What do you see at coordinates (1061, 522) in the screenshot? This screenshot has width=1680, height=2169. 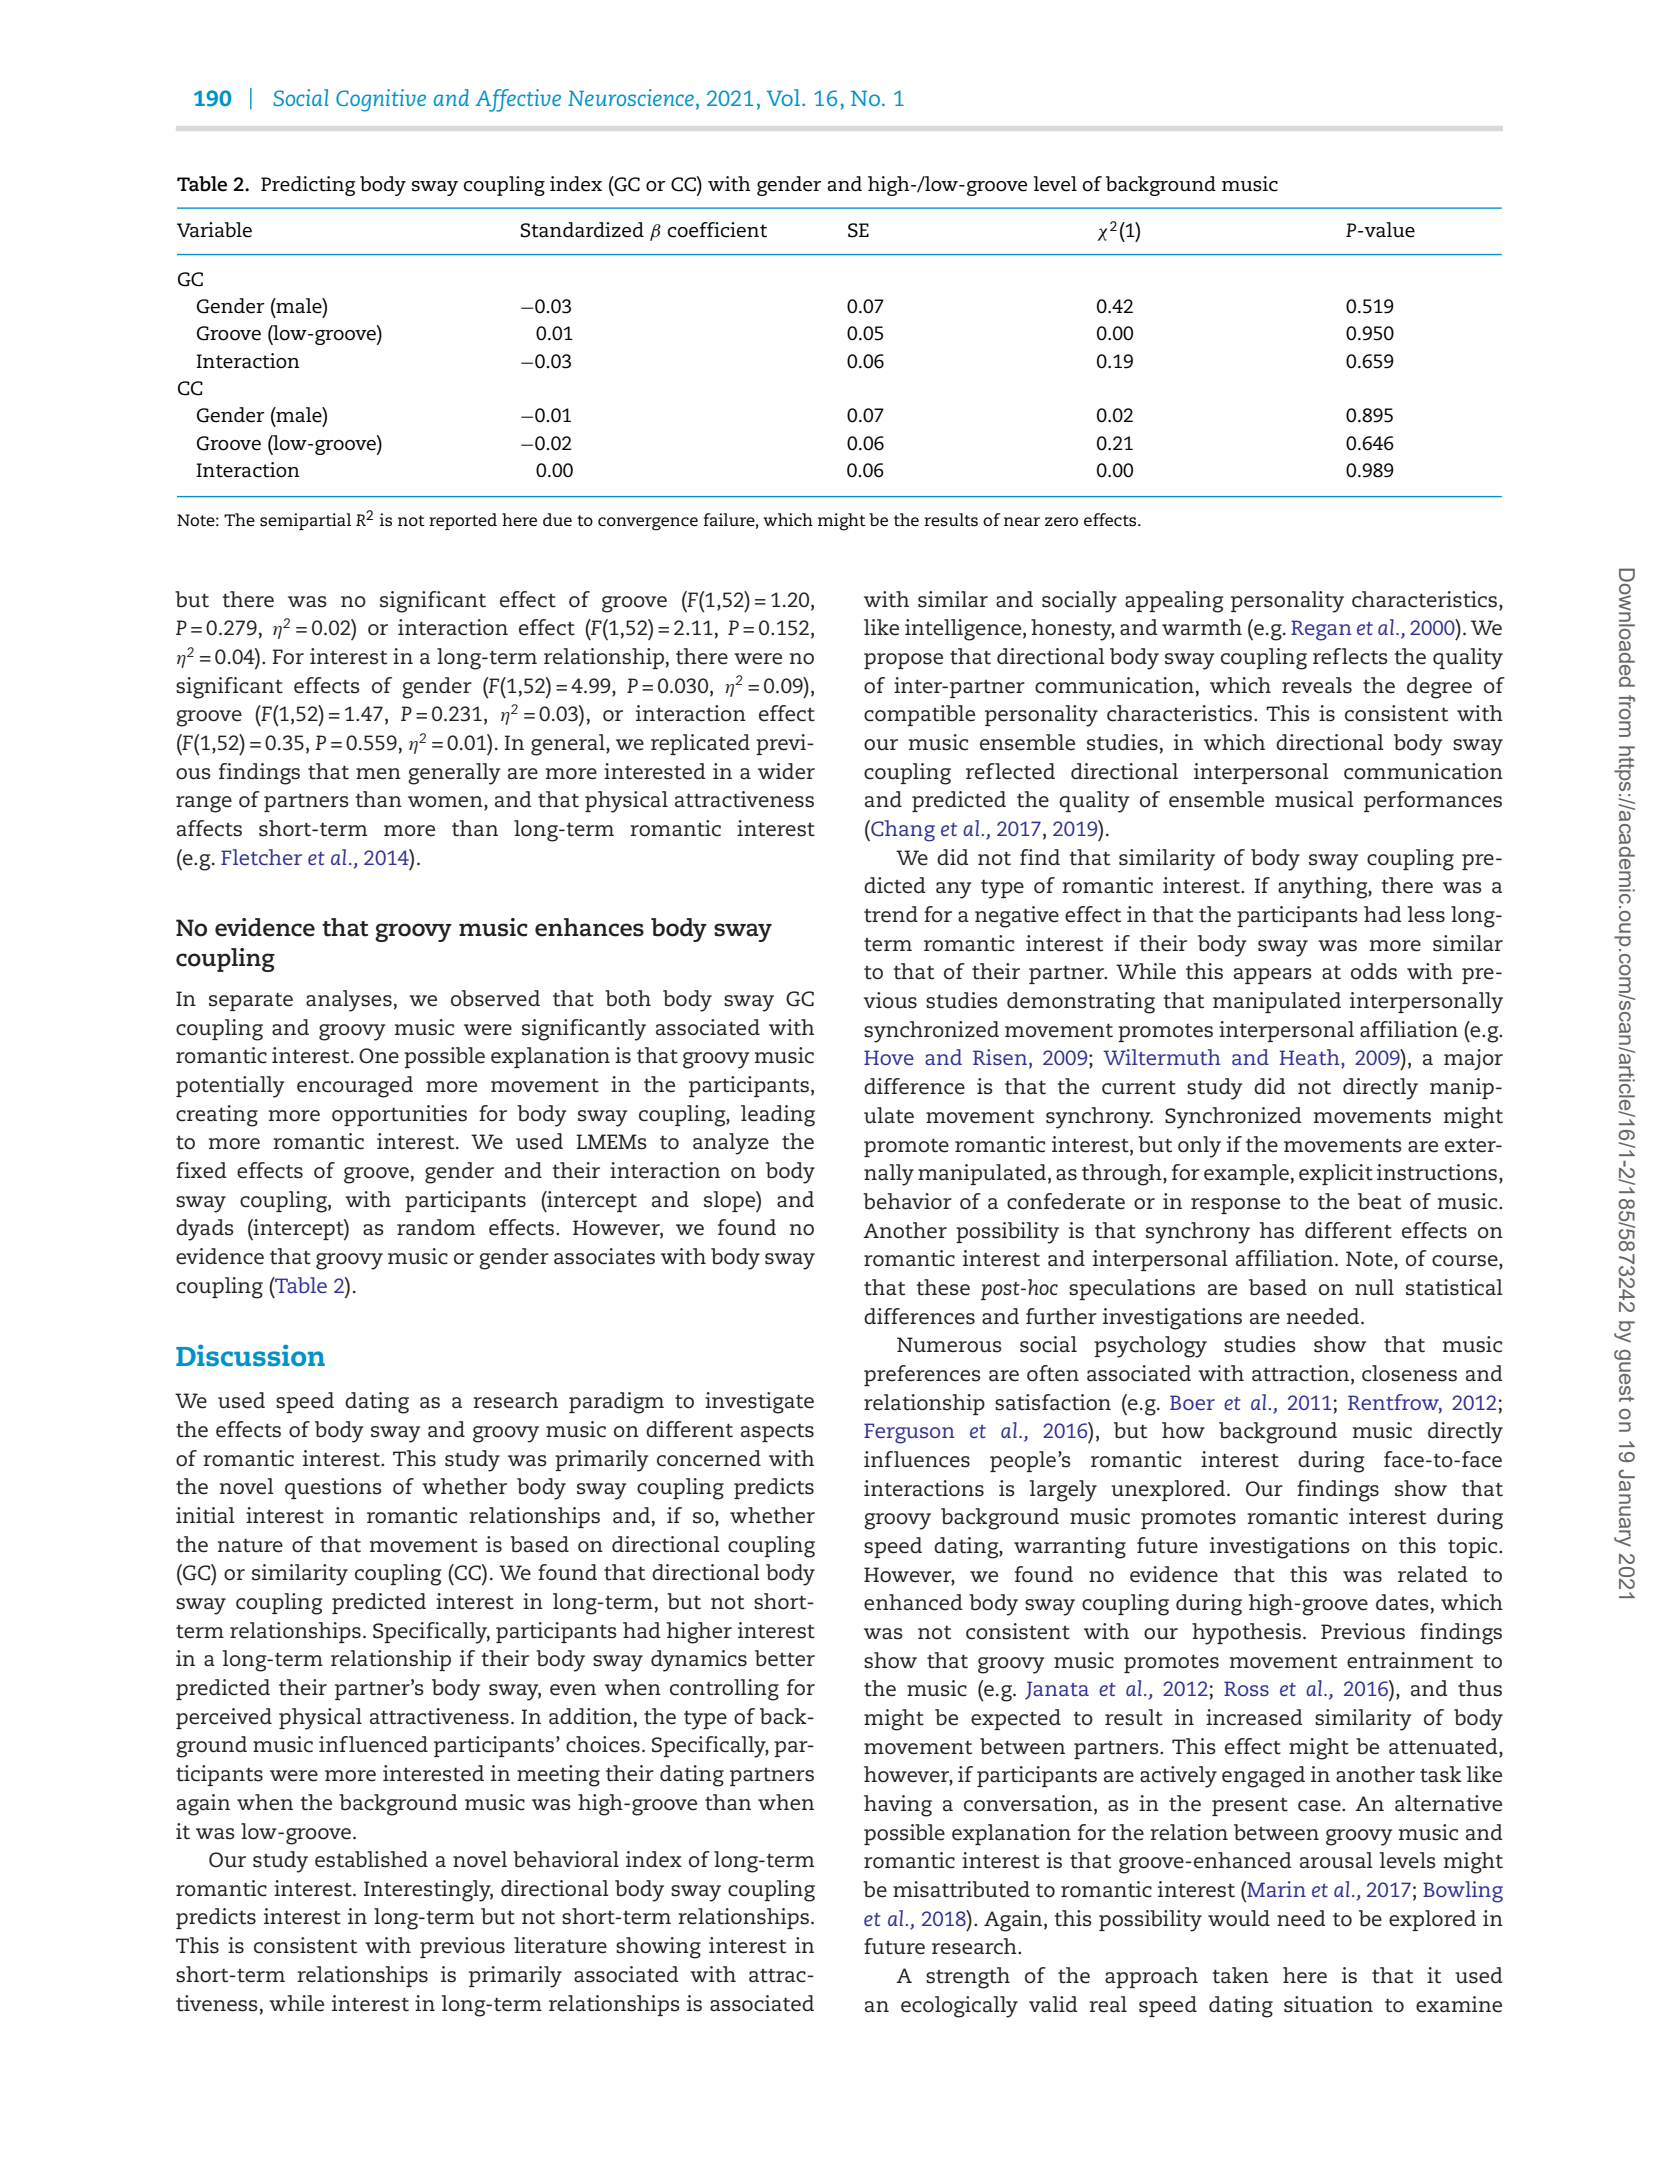 I see `zero` at bounding box center [1061, 522].
